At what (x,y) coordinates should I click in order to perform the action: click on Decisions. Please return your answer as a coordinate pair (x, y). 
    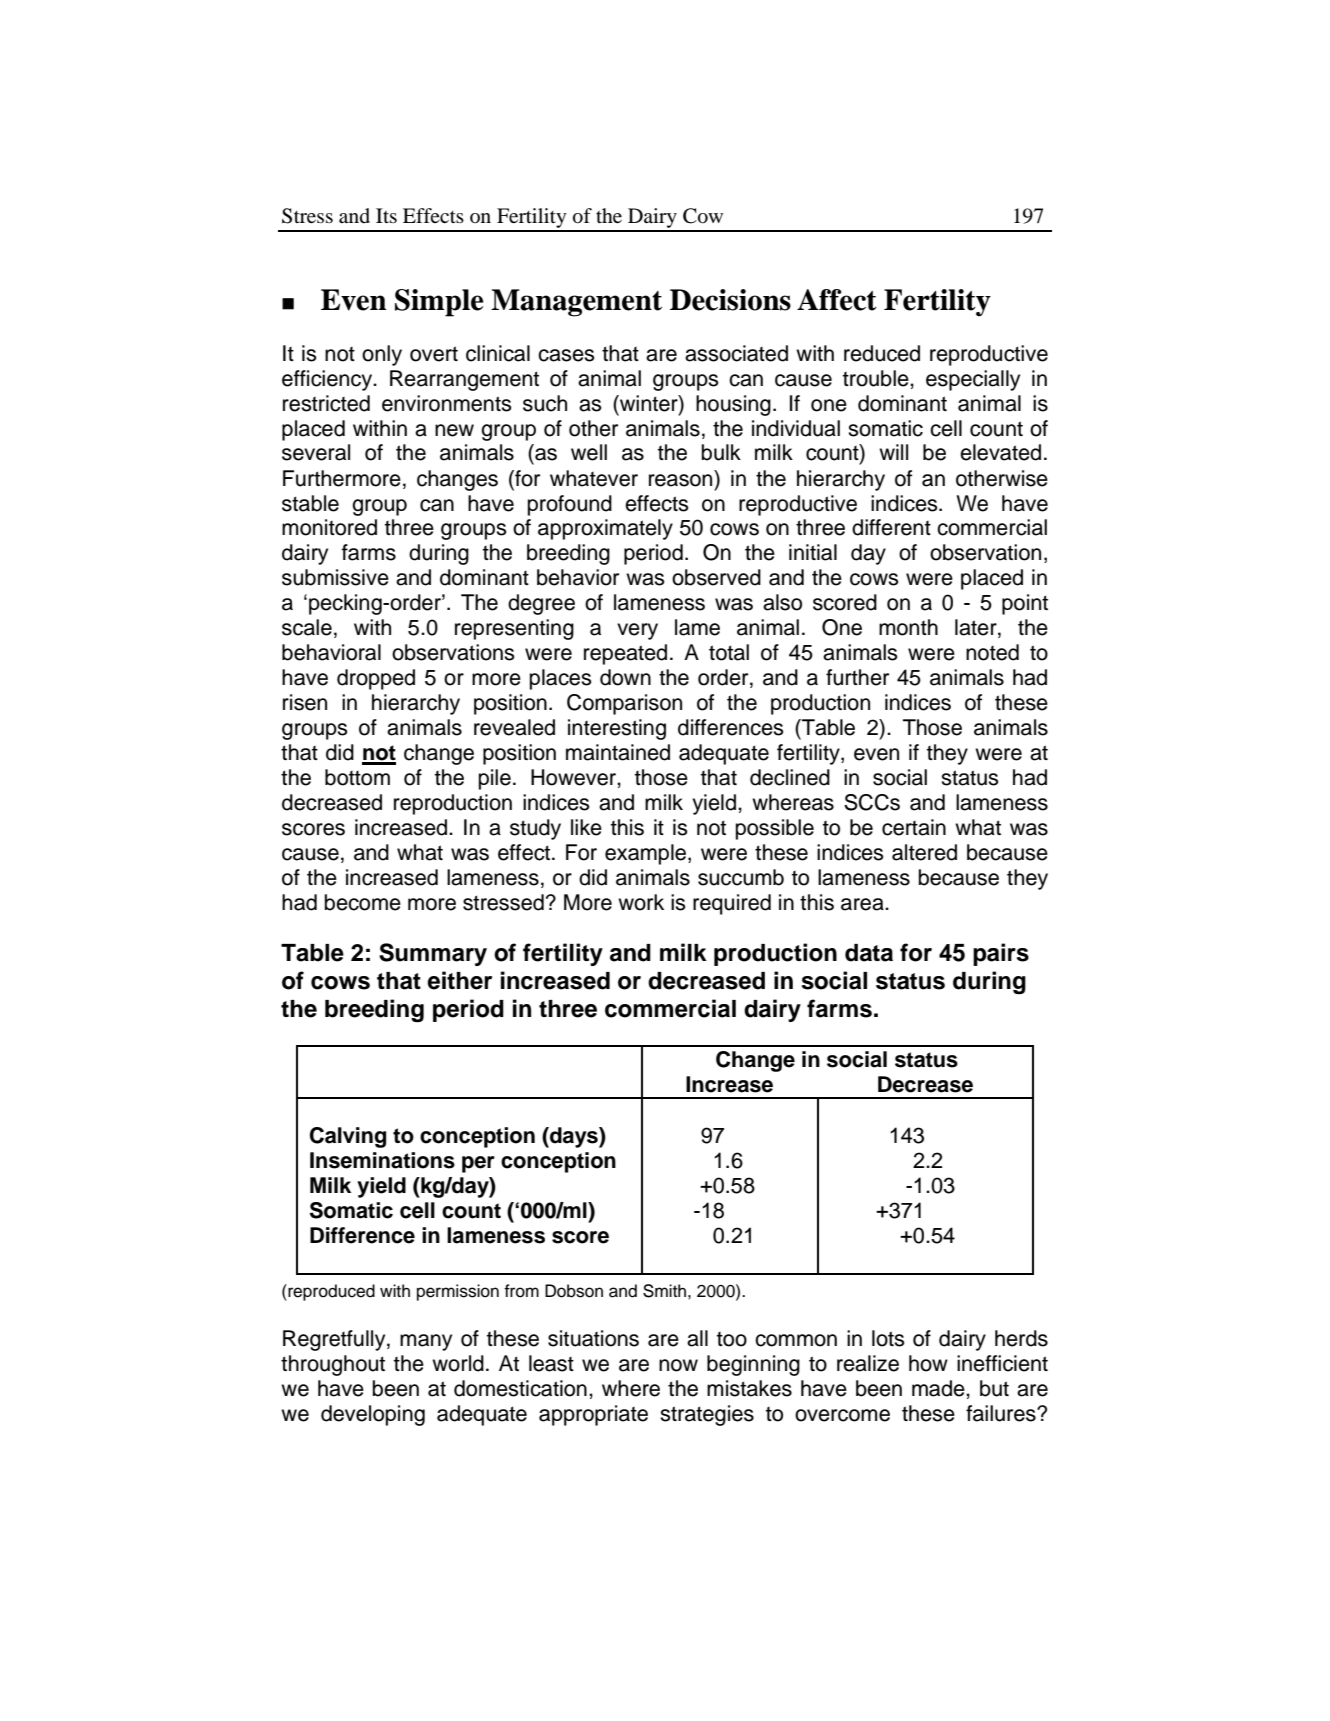
    Looking at the image, I should click on (730, 300).
